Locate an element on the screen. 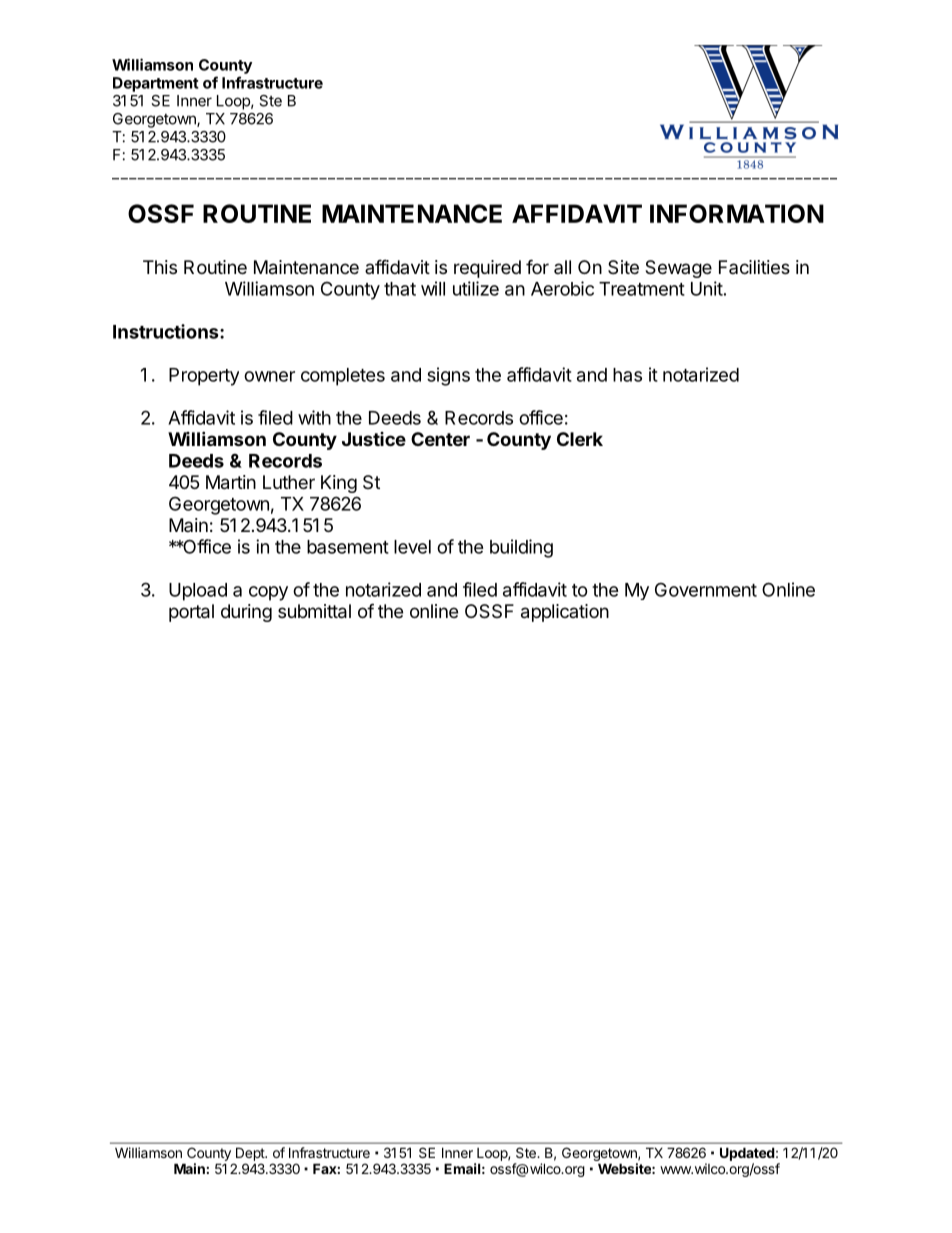 The height and width of the screenshot is (1233, 952). has is located at coordinates (627, 375).
